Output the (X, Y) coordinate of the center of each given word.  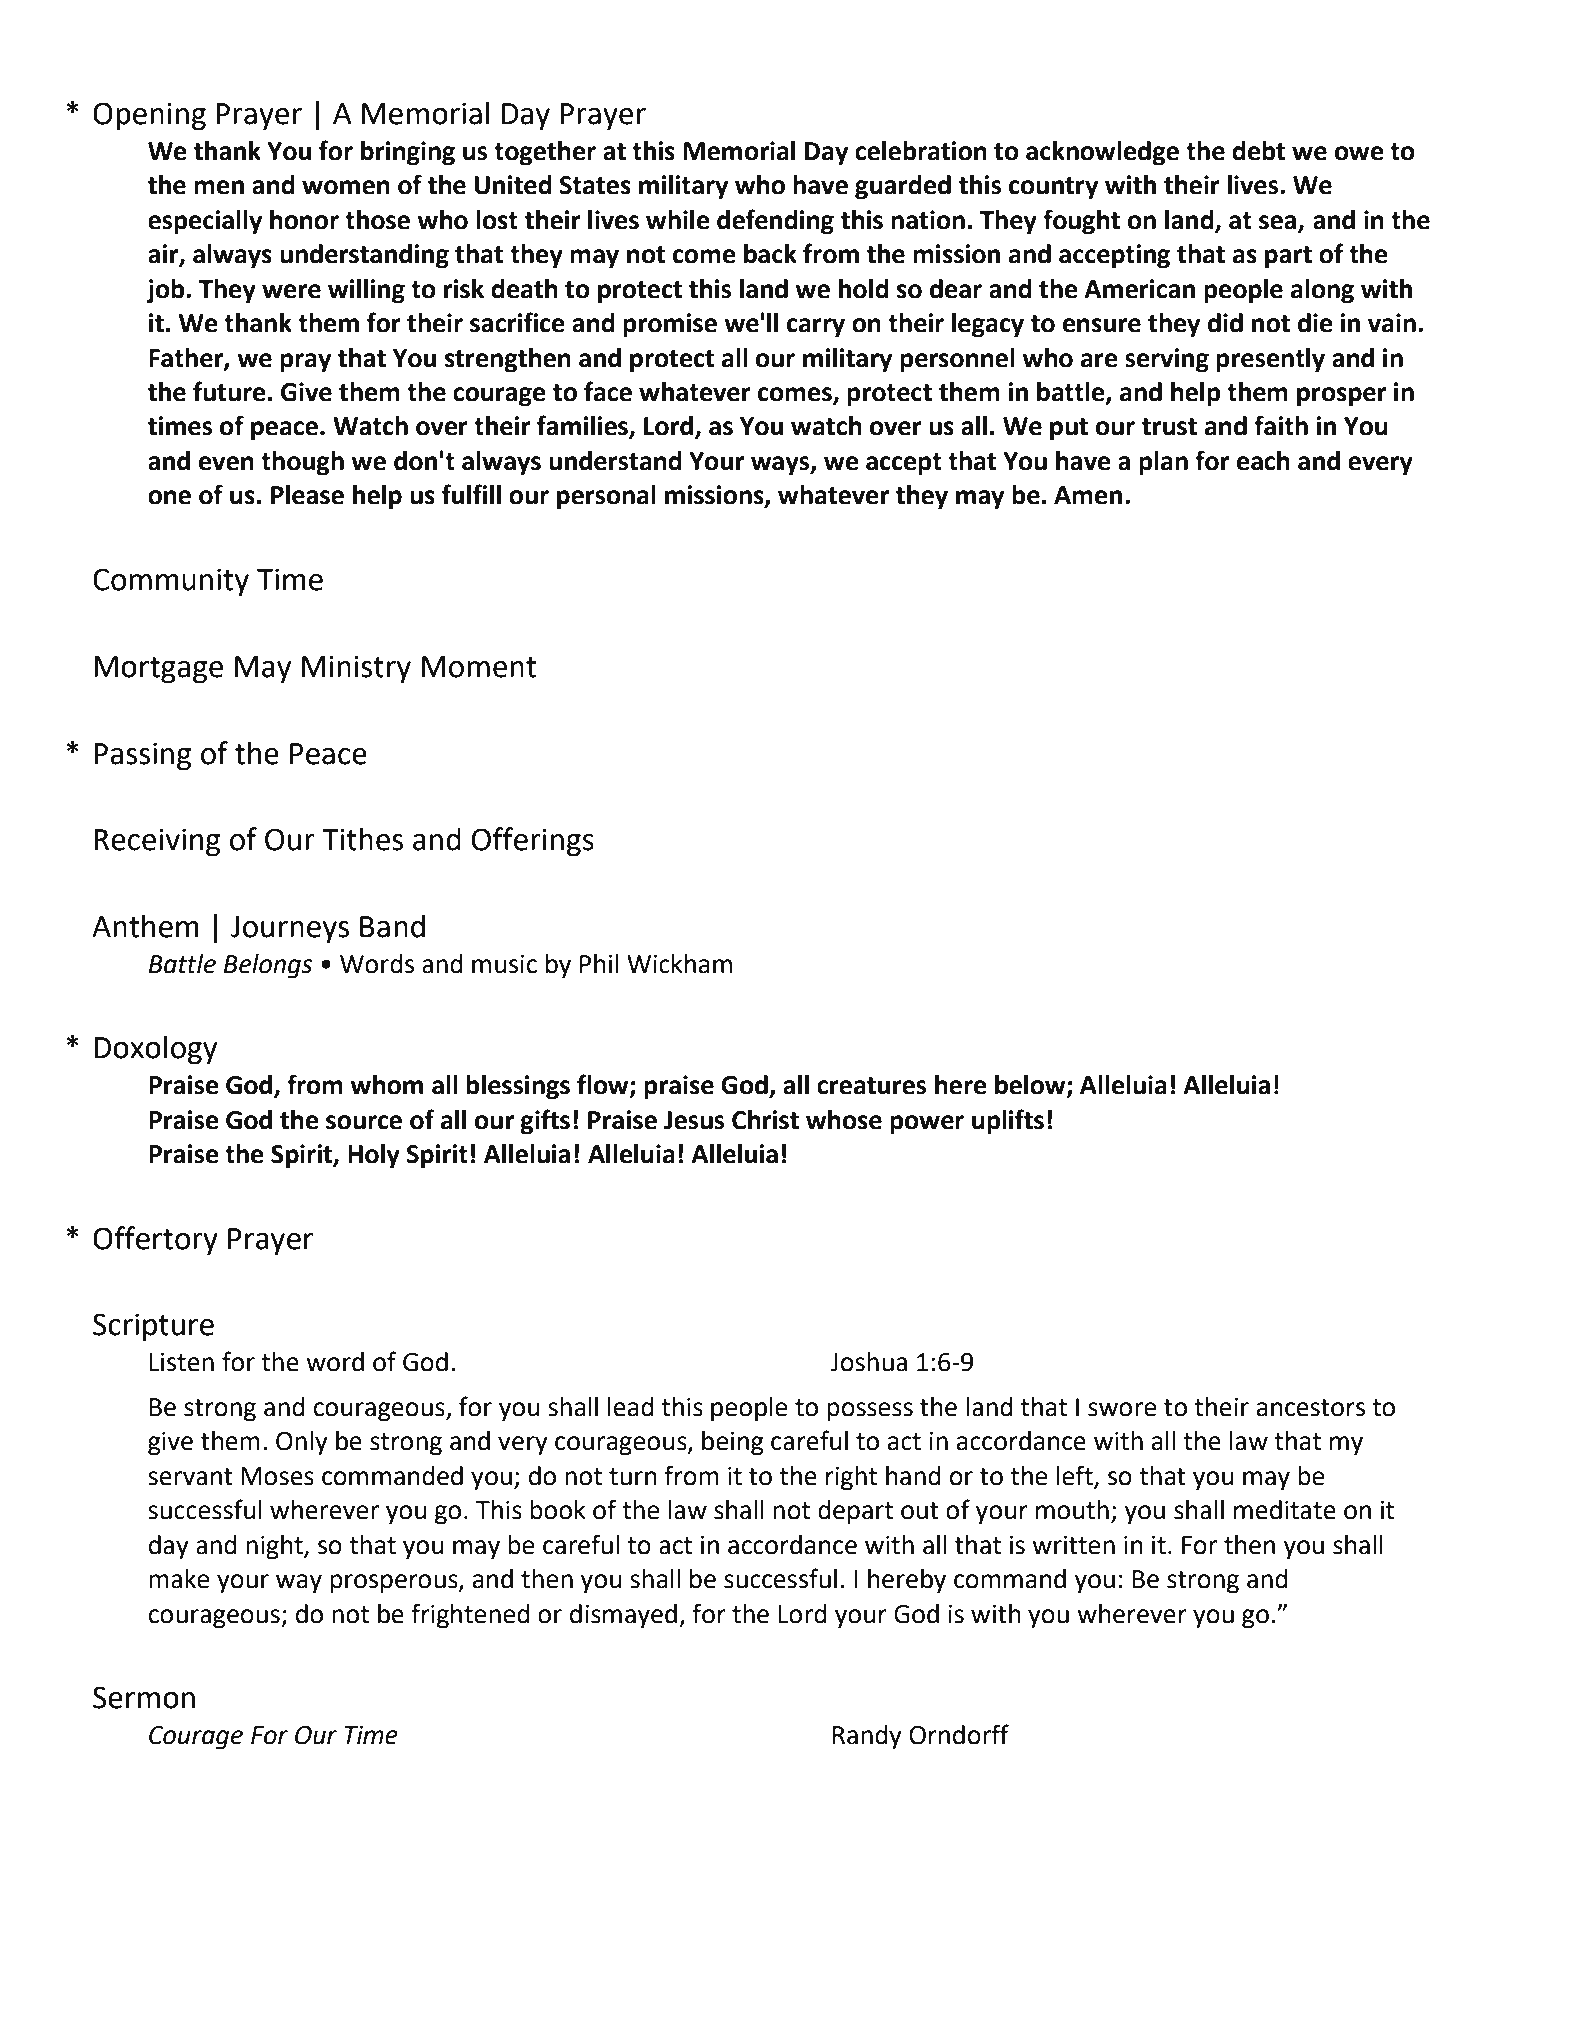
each (1263, 461)
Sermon (144, 1697)
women (346, 187)
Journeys (290, 930)
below (1031, 1086)
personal (606, 497)
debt (1258, 151)
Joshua (868, 1362)
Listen (182, 1362)
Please (307, 495)
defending (775, 222)
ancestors (1311, 1408)
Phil (599, 963)
